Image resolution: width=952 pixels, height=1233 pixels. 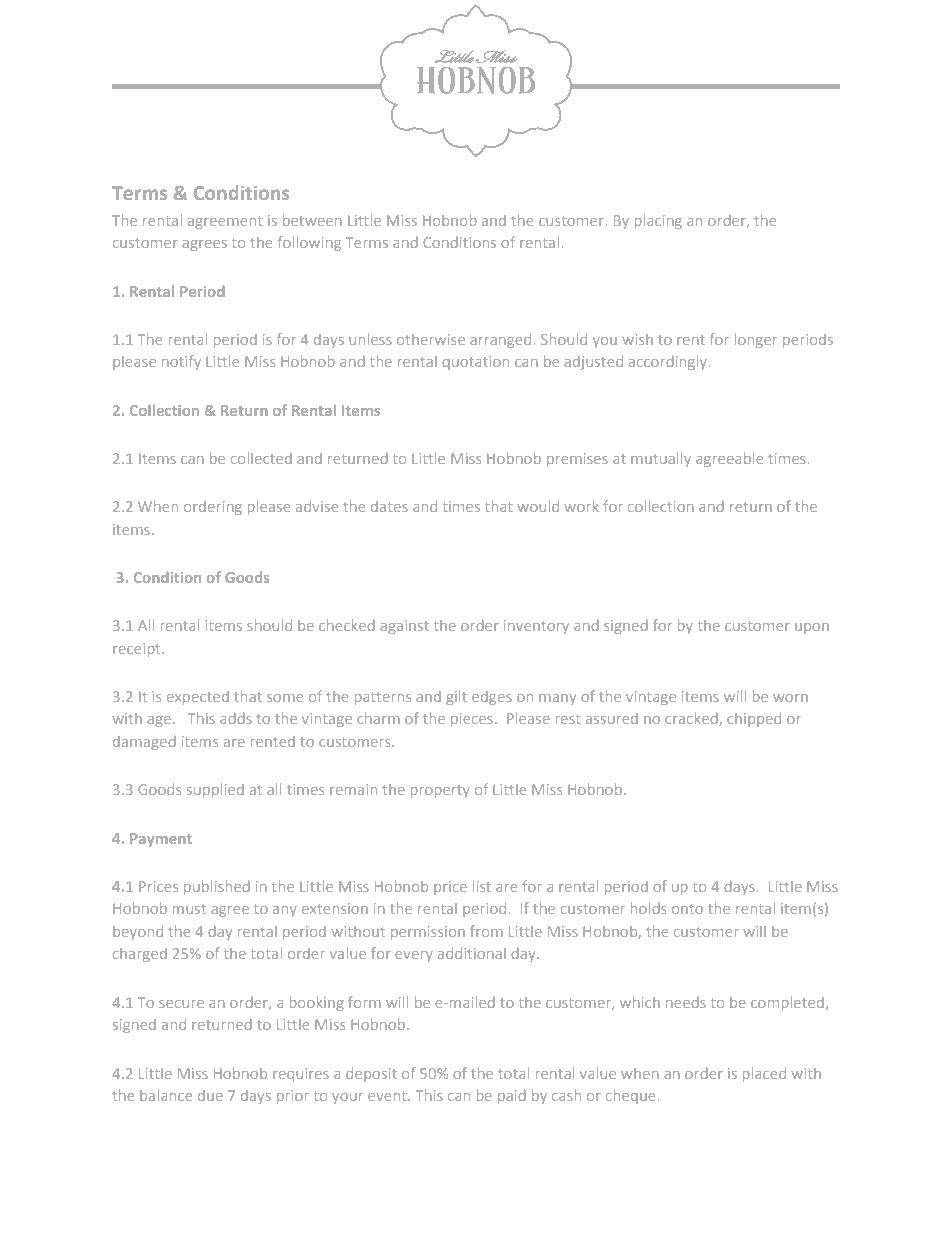 I want to click on collected, so click(x=261, y=458).
